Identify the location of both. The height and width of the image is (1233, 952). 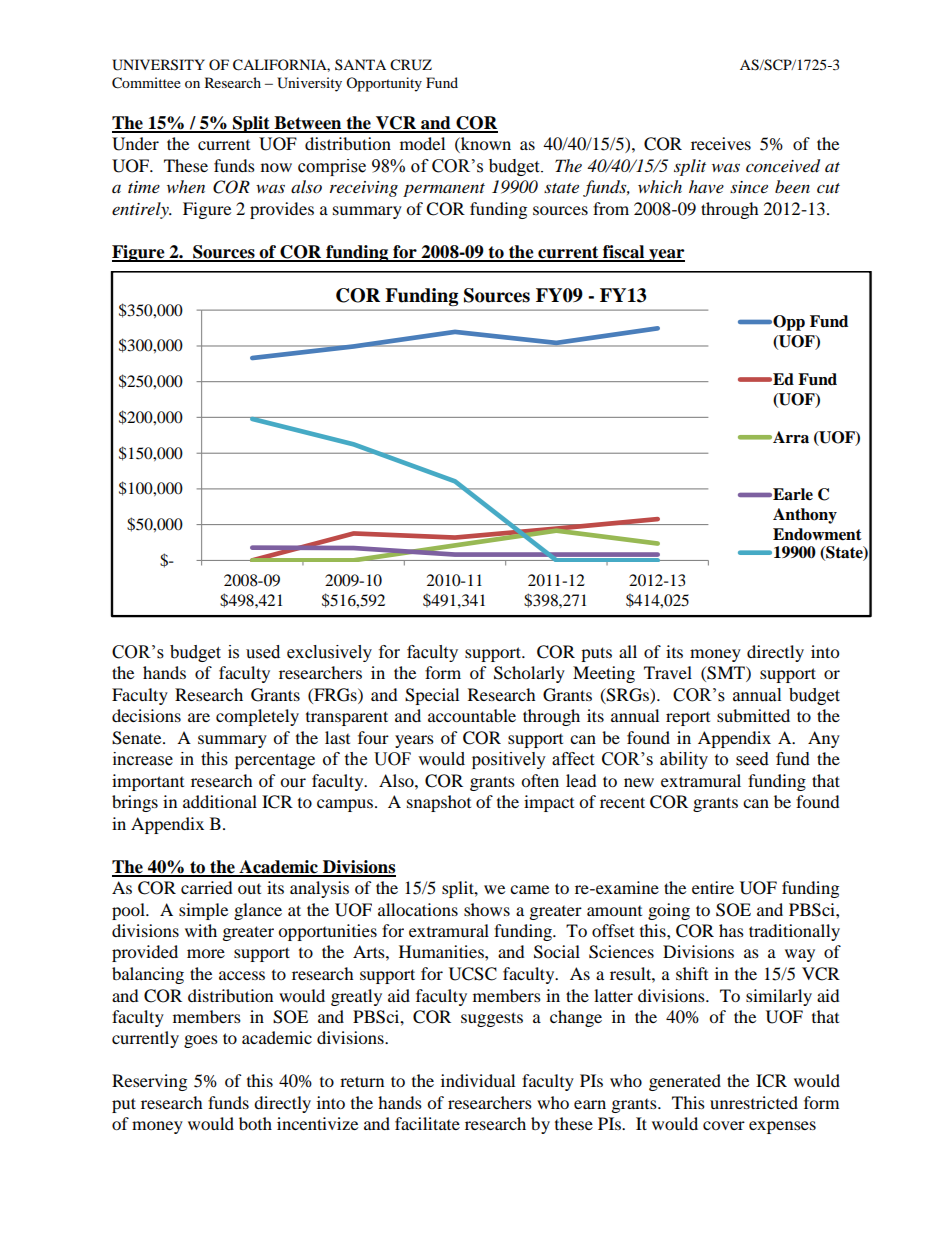
(255, 1123).
